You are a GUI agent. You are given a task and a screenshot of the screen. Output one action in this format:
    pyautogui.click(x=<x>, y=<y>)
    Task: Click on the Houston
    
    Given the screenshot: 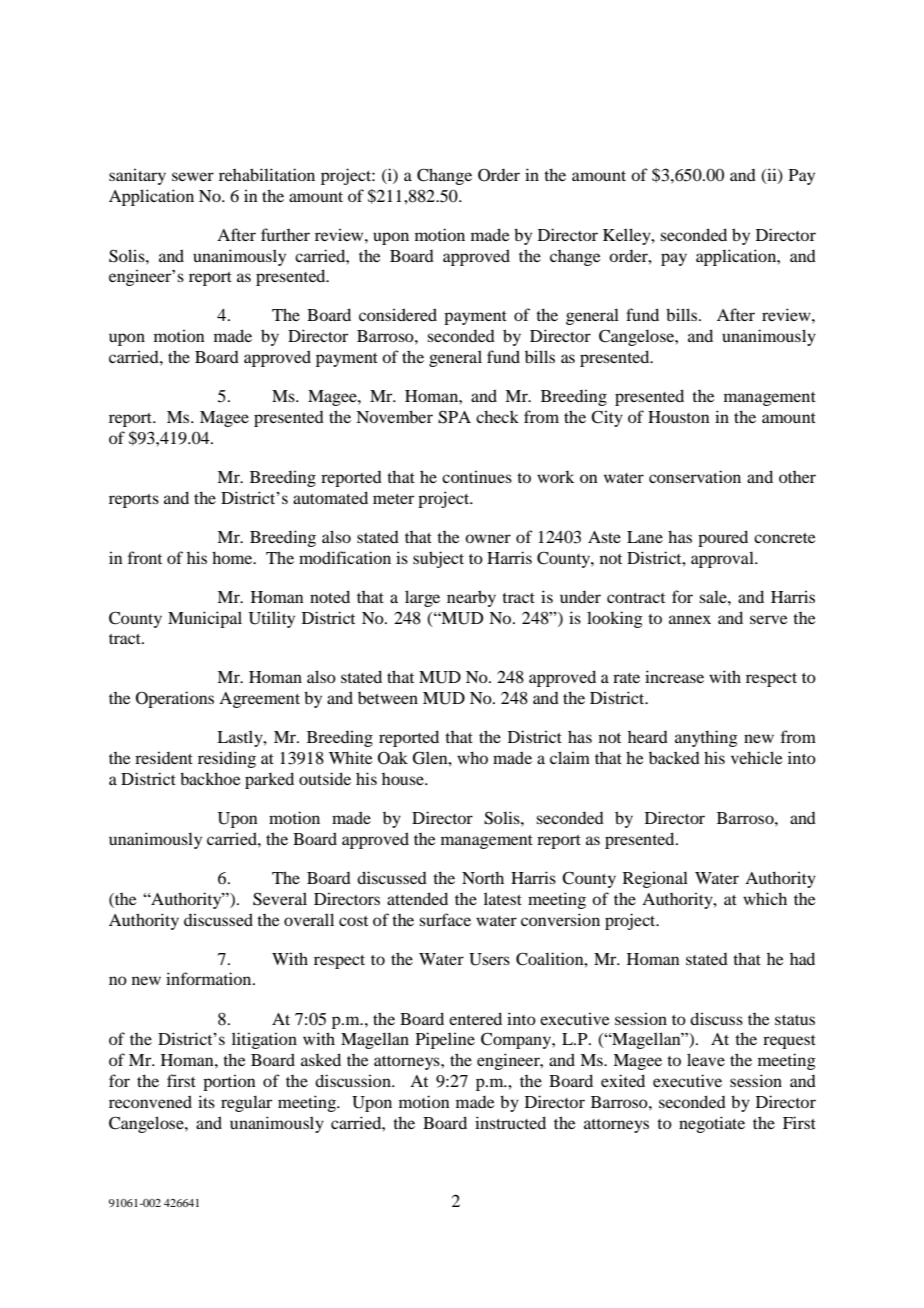 What is the action you would take?
    pyautogui.click(x=679, y=417)
